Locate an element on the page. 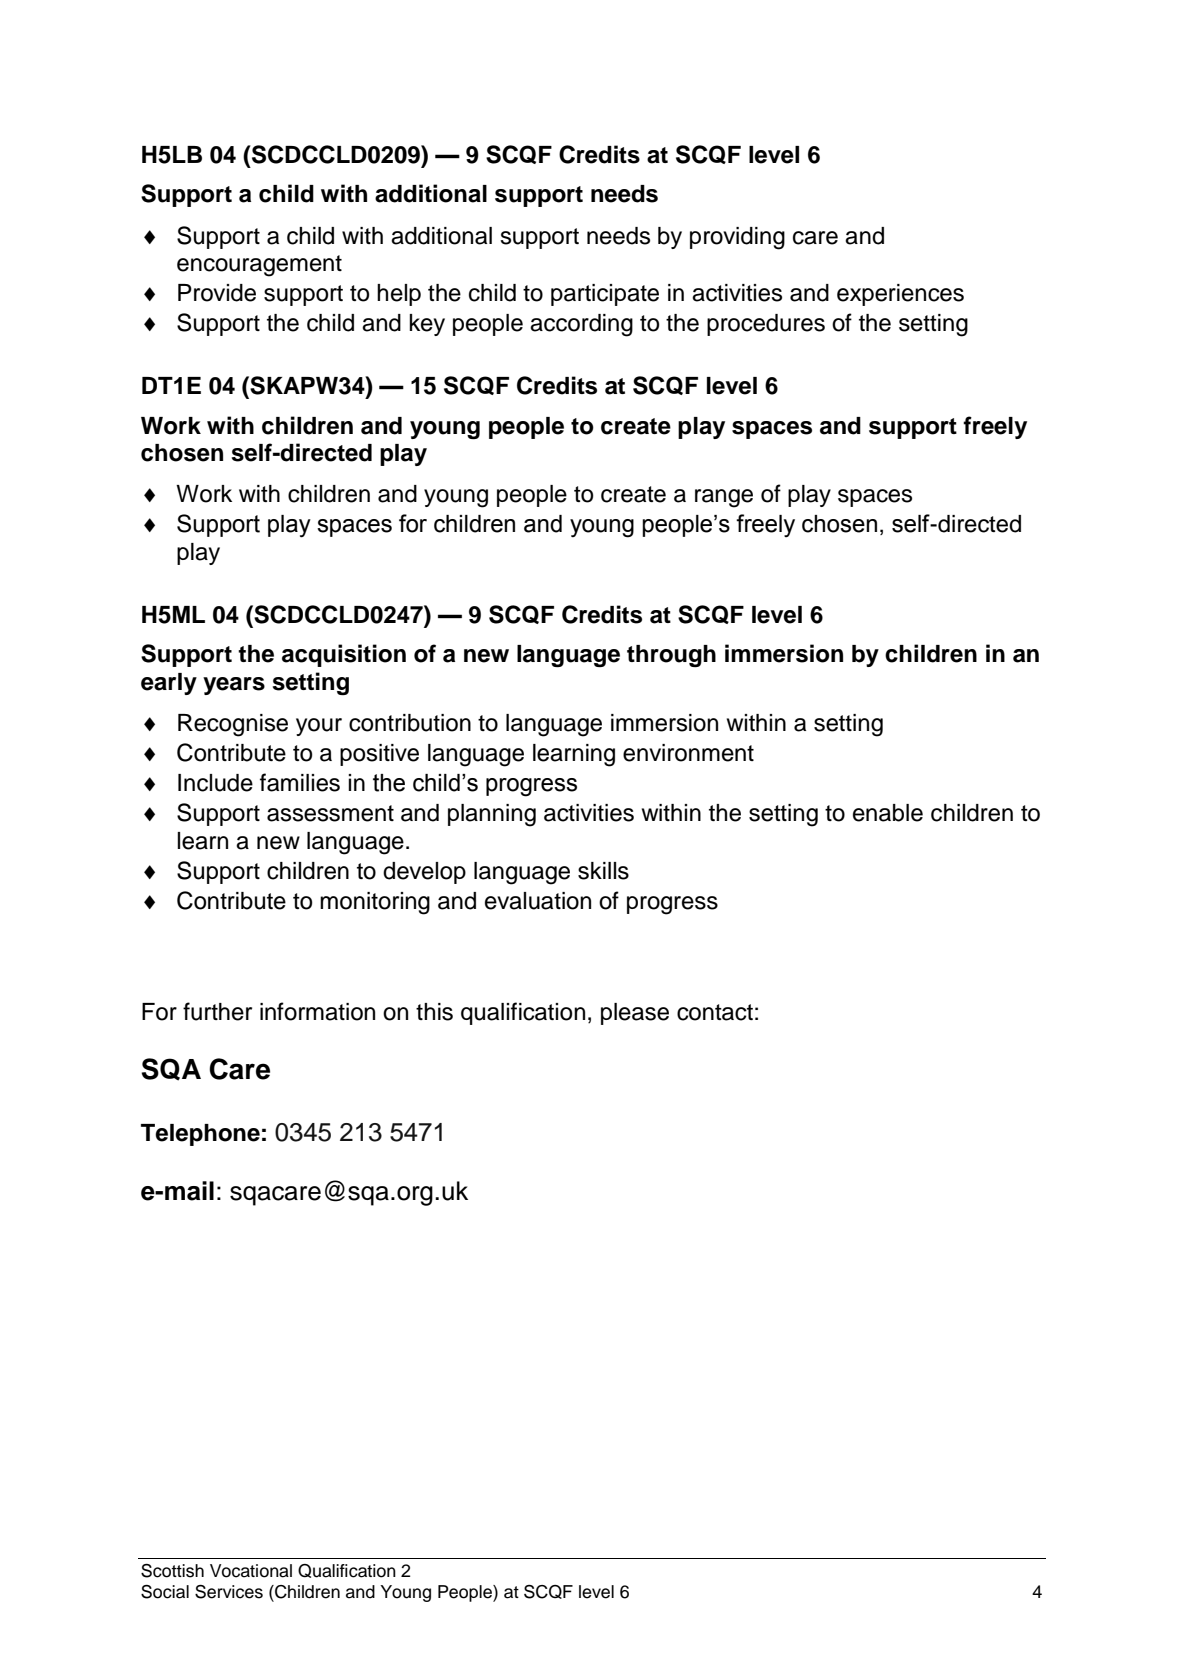 This document has height=1673, width=1183. contact is located at coordinates (715, 1012).
